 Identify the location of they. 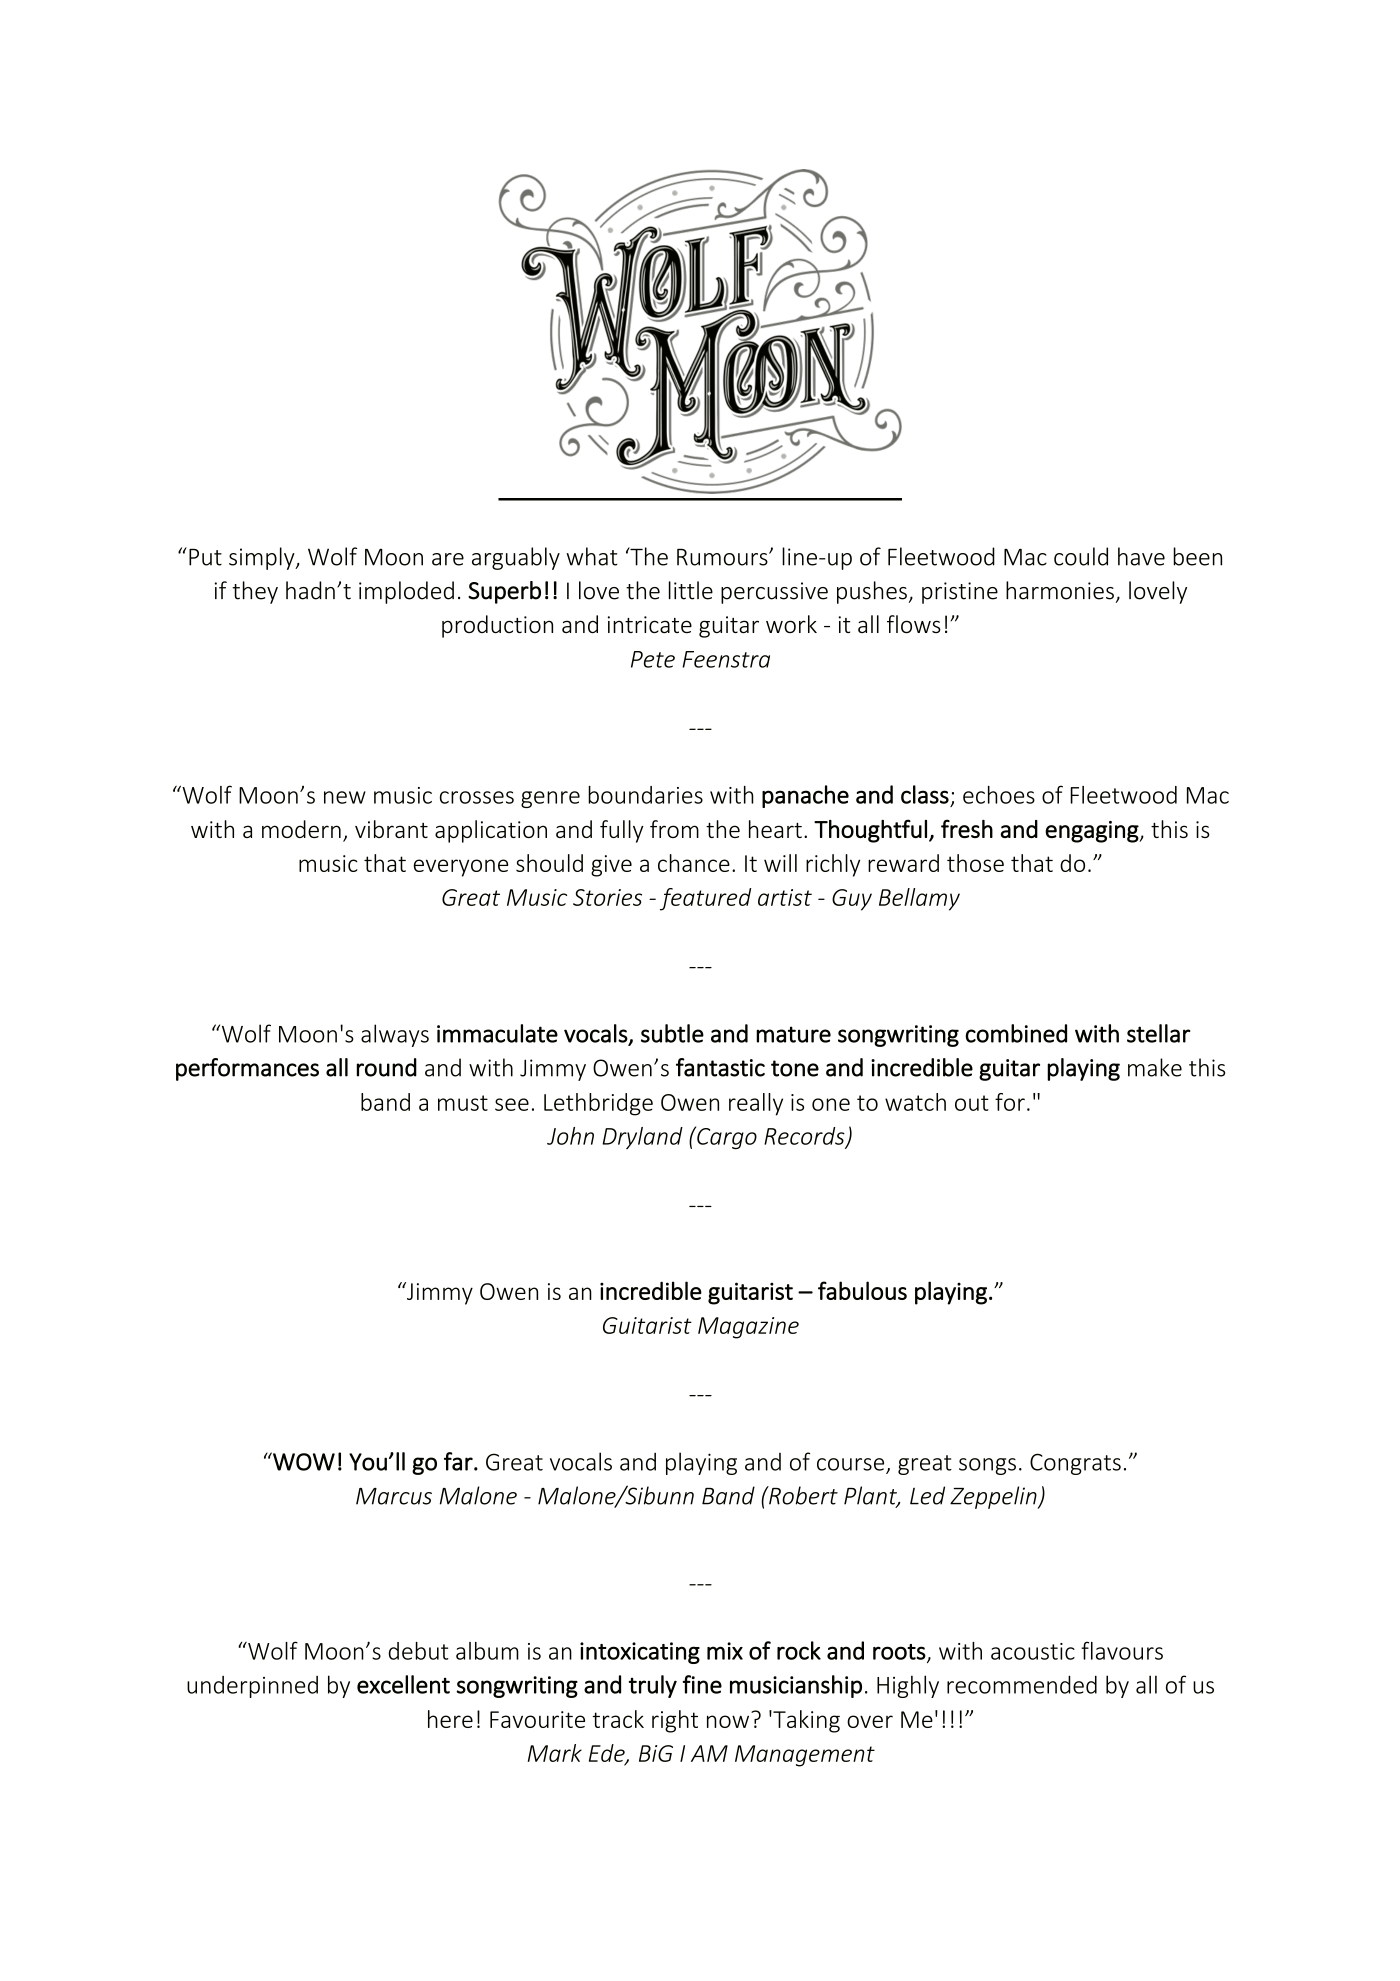
(255, 592).
